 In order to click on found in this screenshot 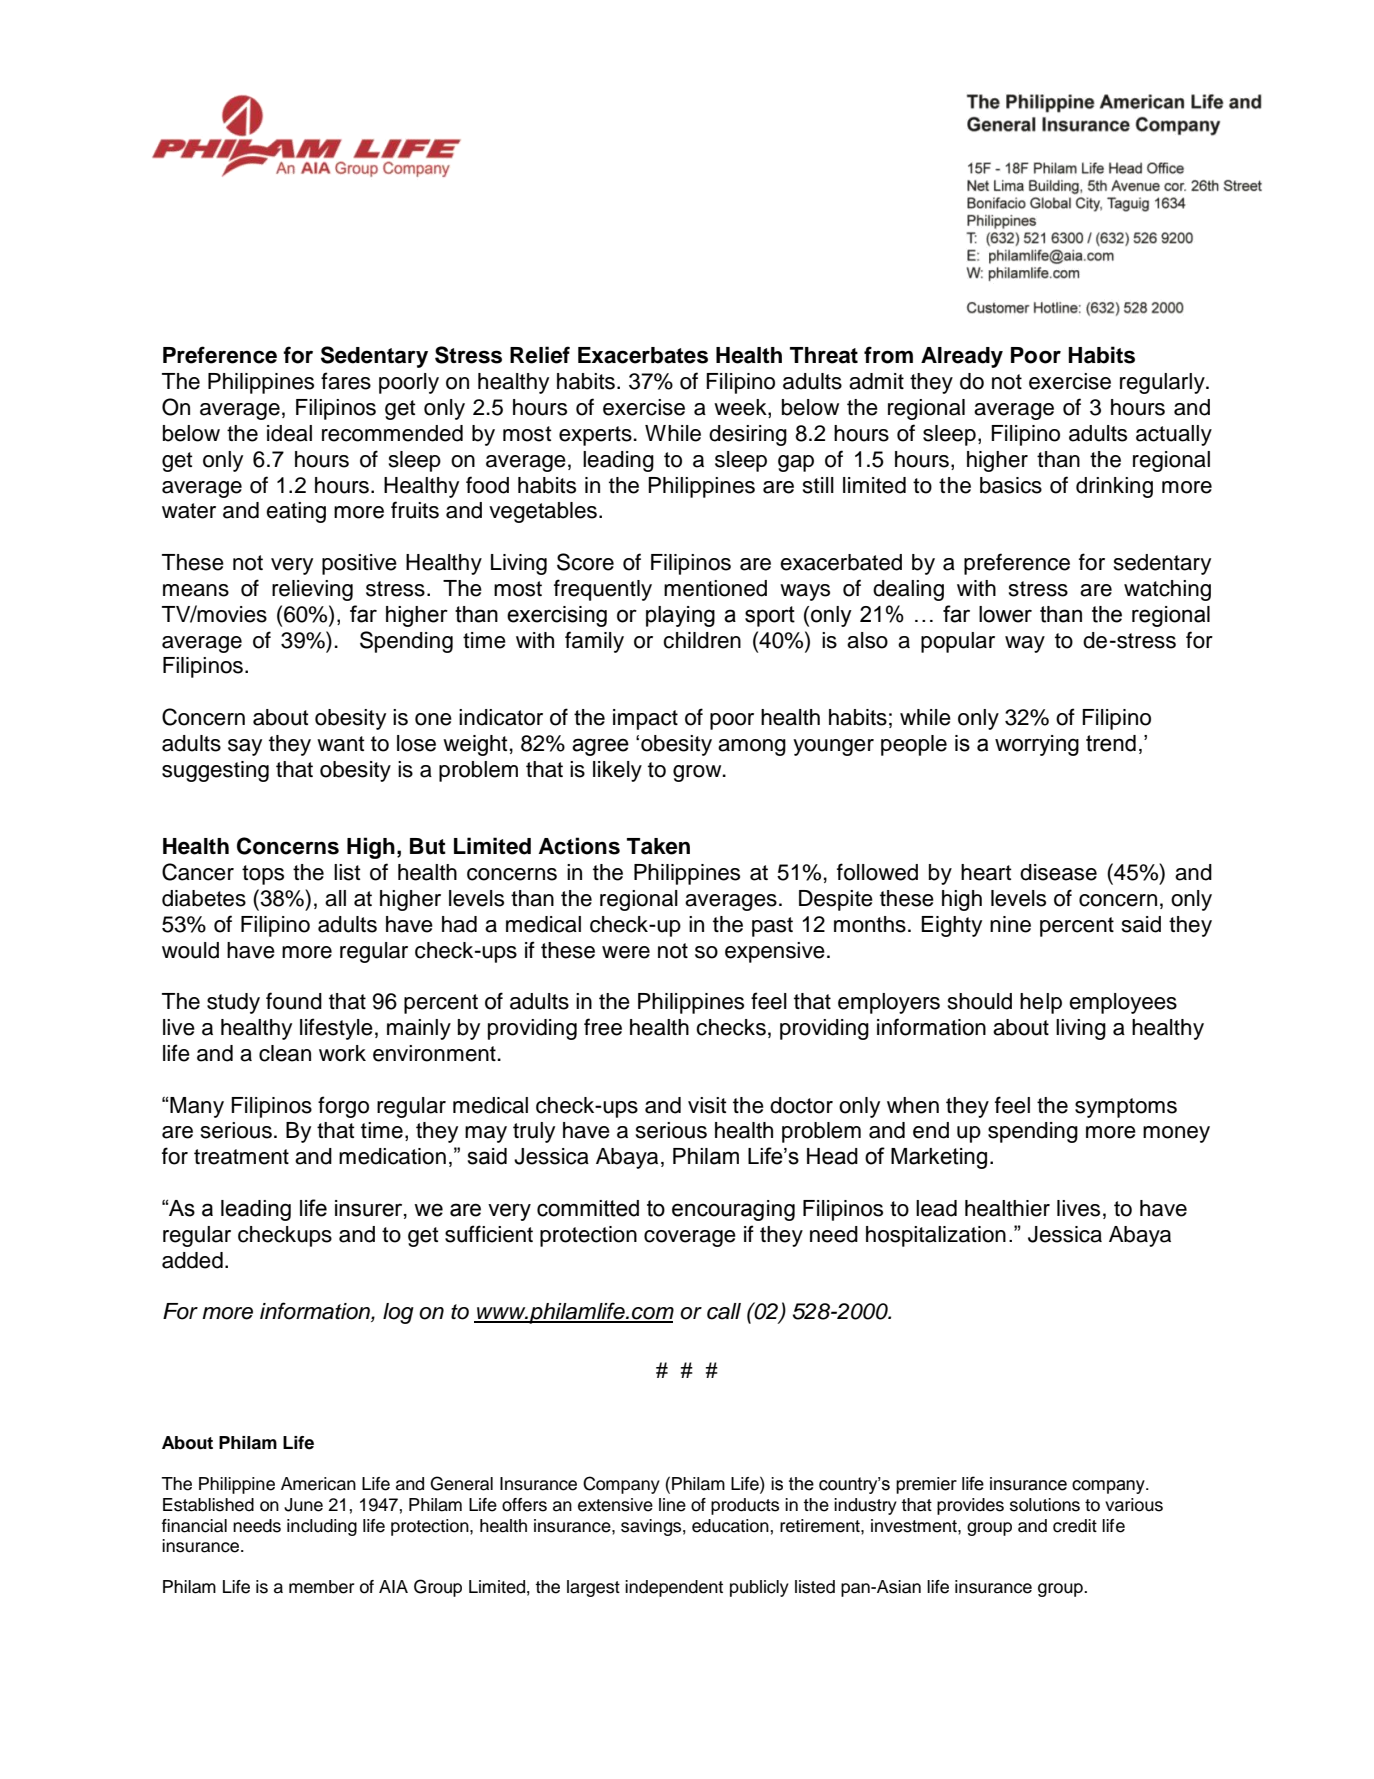, I will do `click(294, 1001)`.
